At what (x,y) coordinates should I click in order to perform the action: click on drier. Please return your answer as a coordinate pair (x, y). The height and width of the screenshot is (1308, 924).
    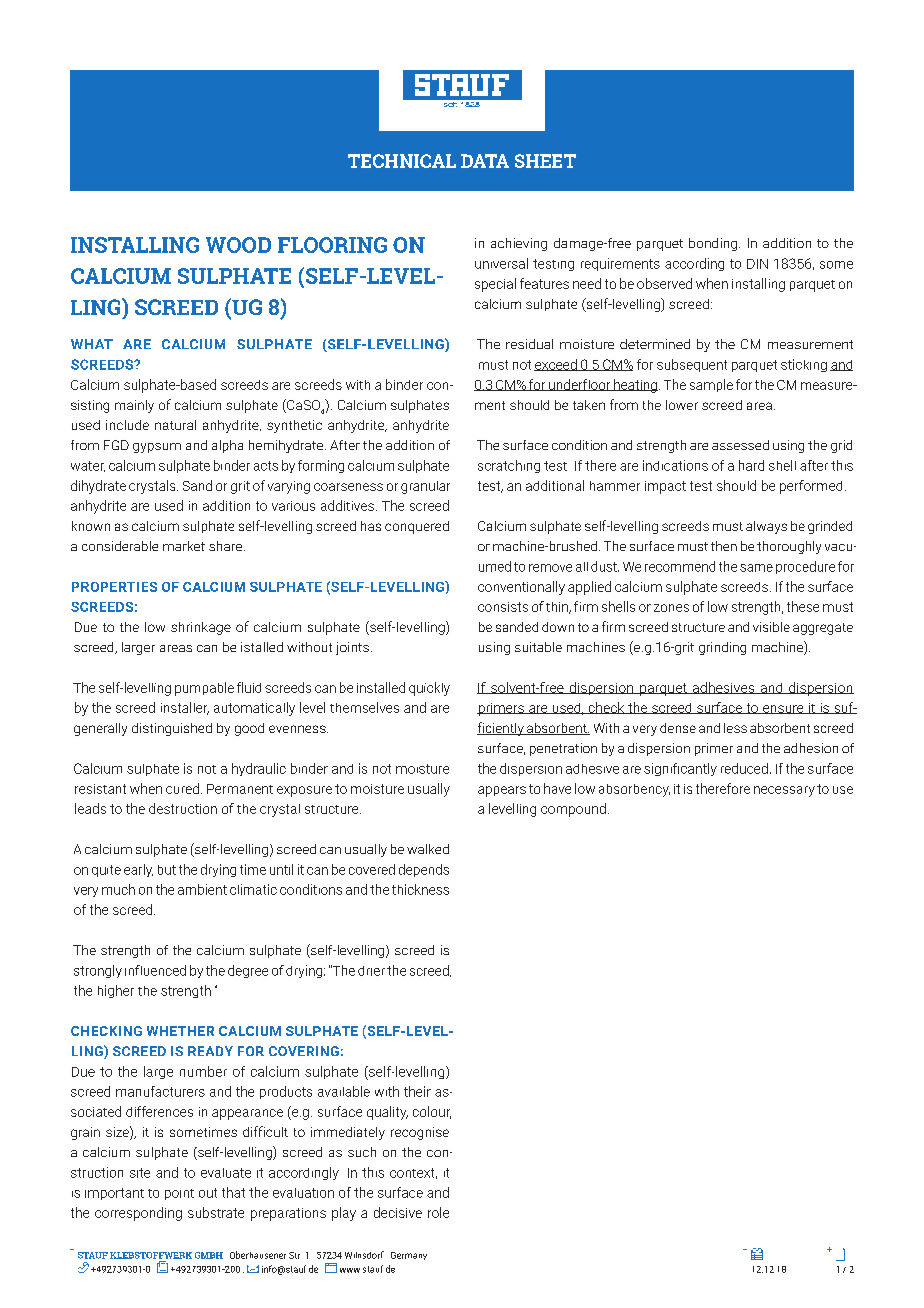
    Looking at the image, I should click on (371, 971).
